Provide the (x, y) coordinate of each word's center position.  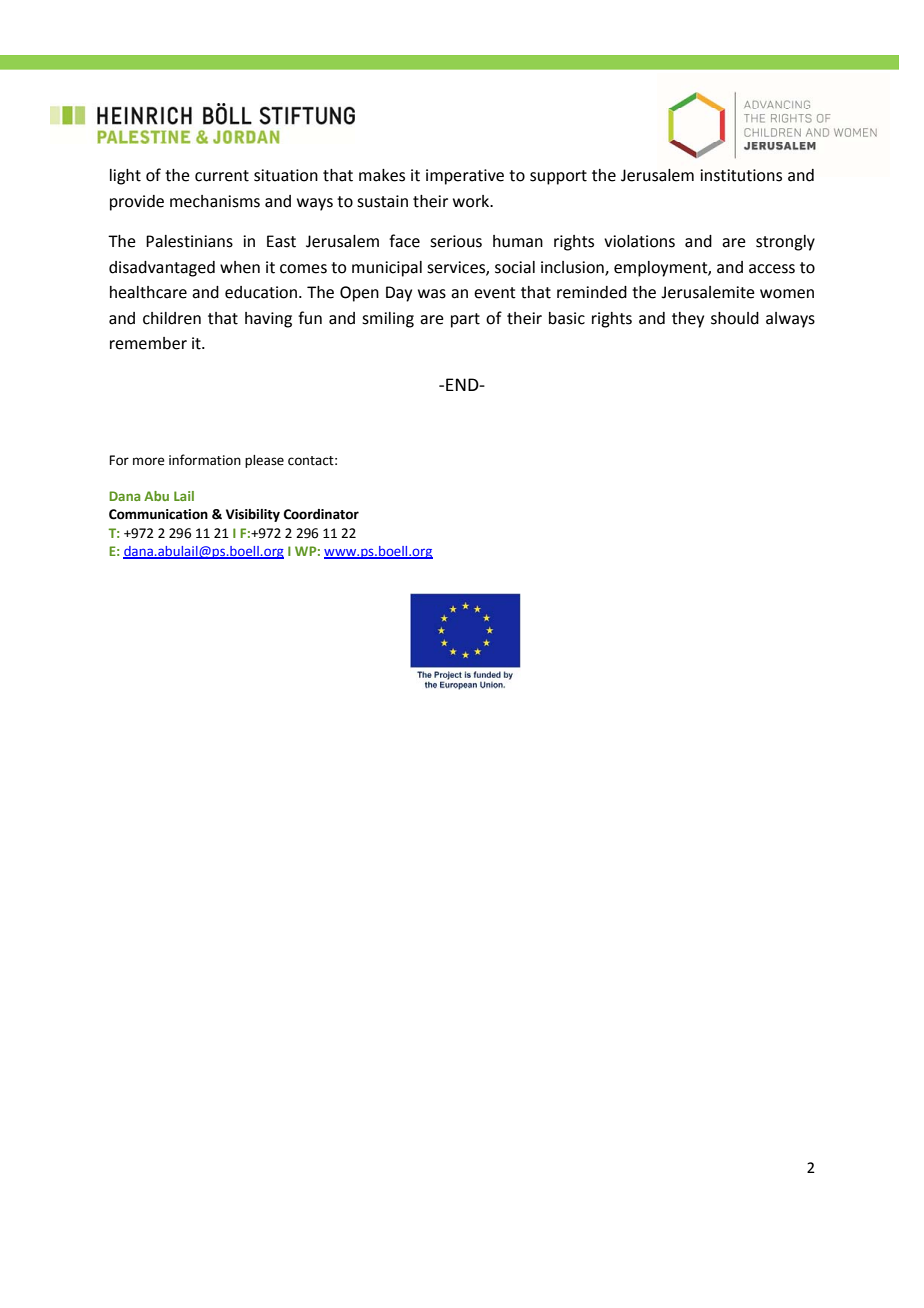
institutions (741, 175)
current (222, 176)
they (688, 320)
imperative (465, 177)
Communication (158, 514)
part (465, 320)
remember (148, 343)
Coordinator (321, 514)
